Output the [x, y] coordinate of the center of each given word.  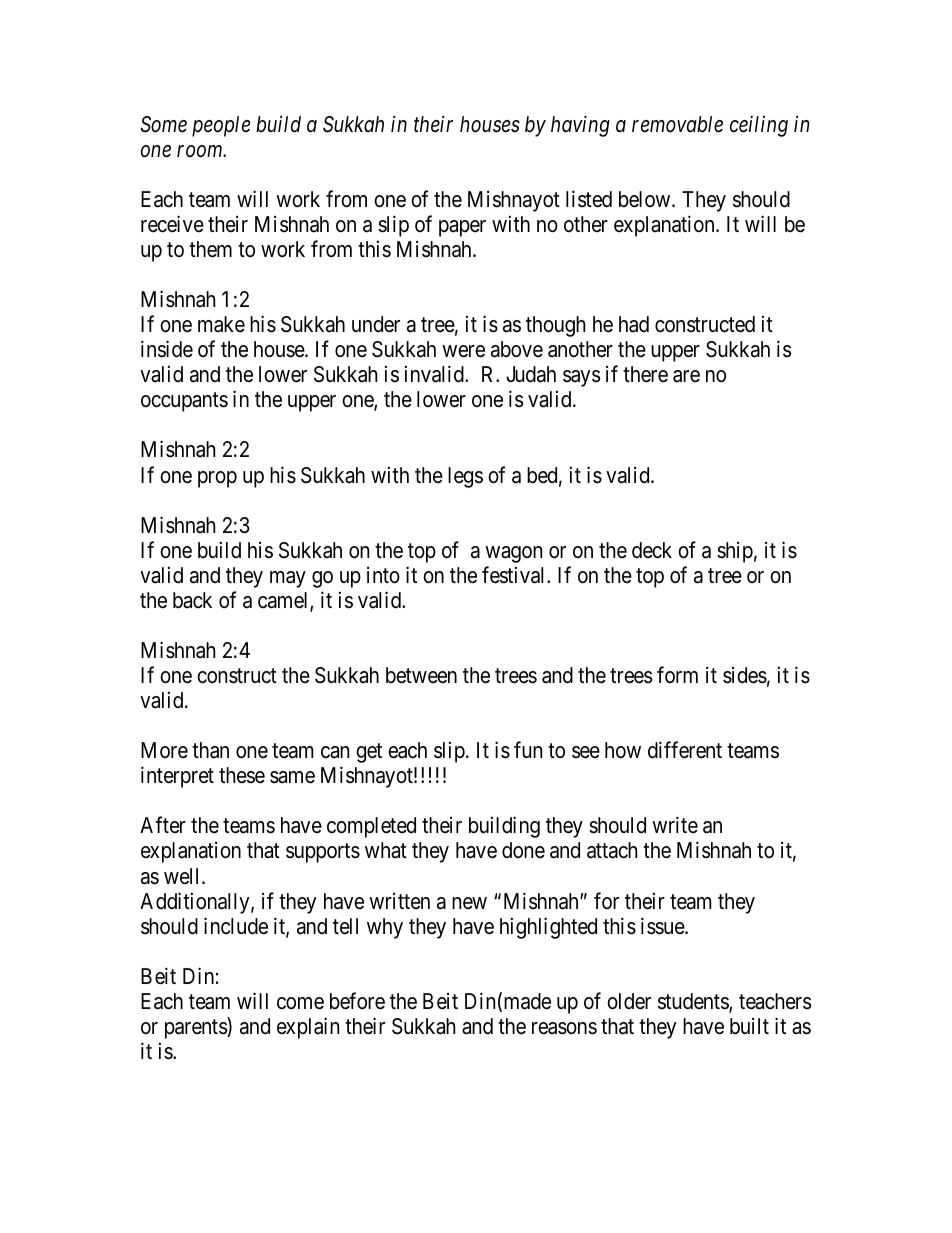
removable [677, 124]
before [357, 1001]
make [221, 324]
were [463, 351]
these [242, 775]
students [694, 1002]
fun [528, 749]
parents [196, 1029]
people [221, 126]
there [645, 374]
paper [462, 228]
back [192, 600]
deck [652, 550]
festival [515, 575]
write [675, 825]
